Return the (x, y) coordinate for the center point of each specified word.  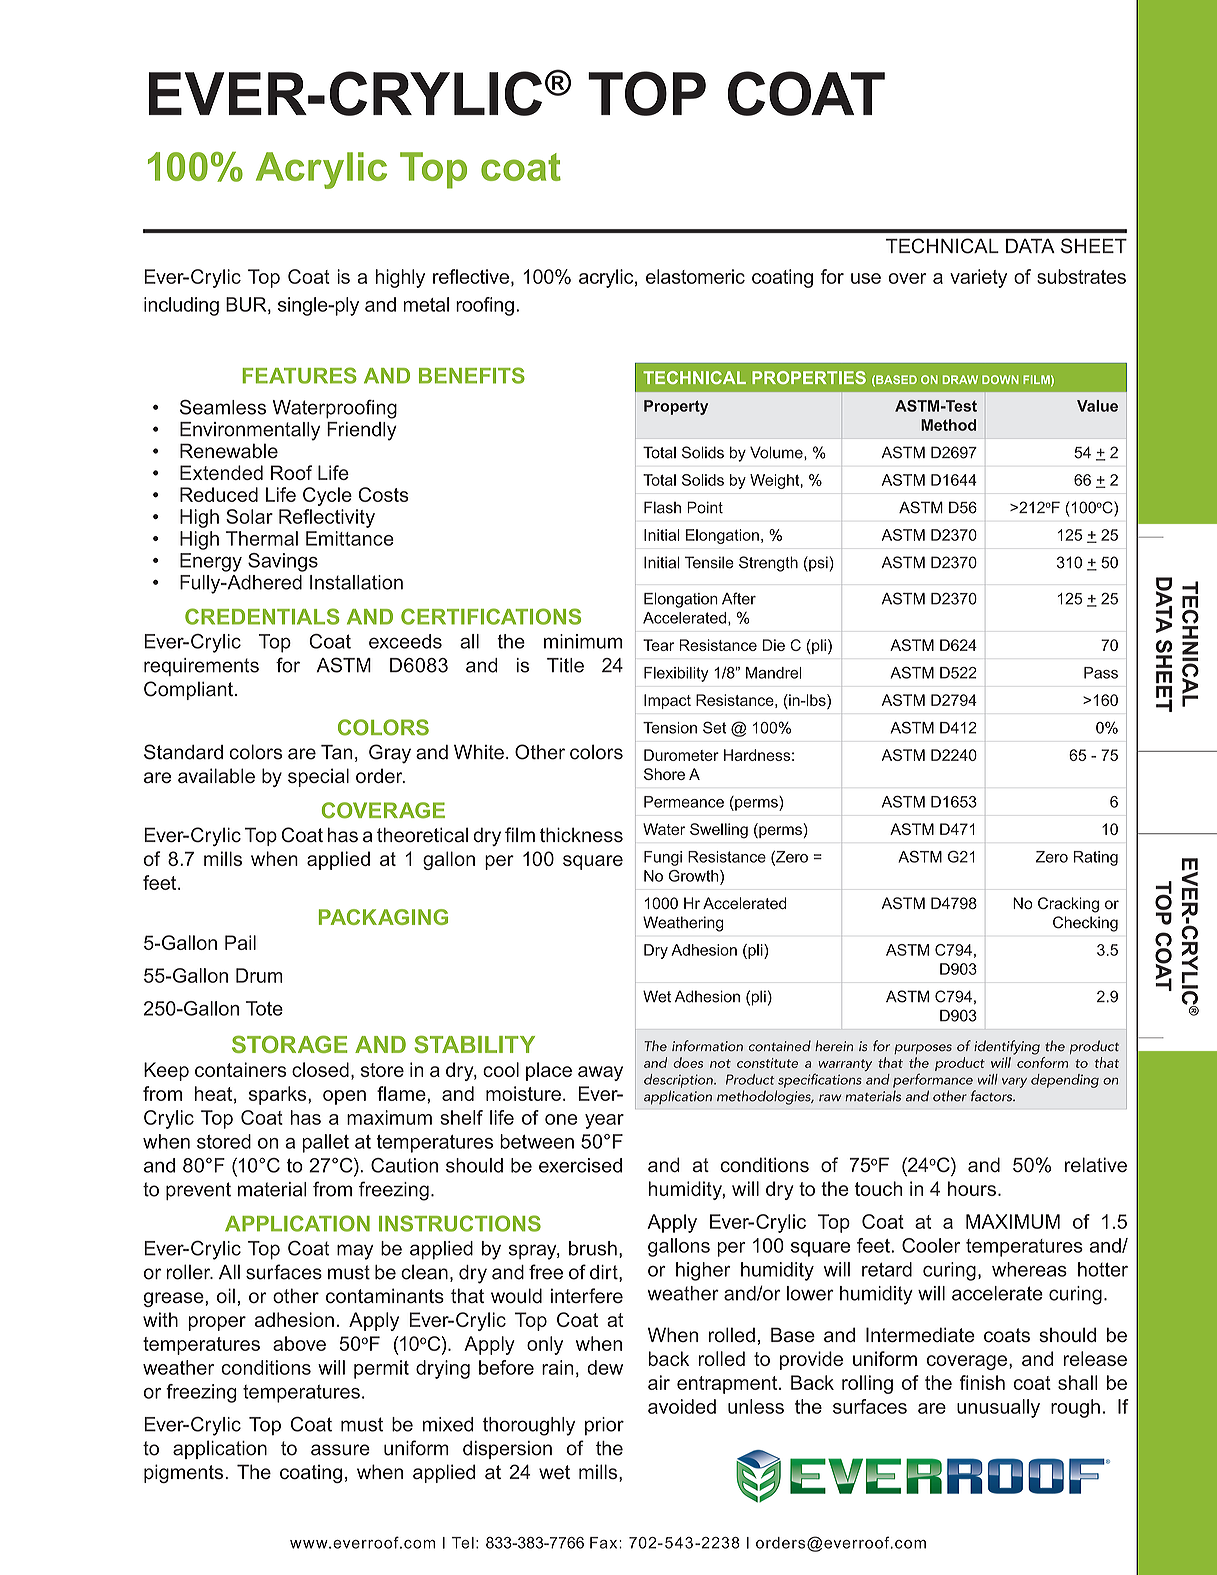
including (181, 306)
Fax (605, 1543)
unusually (998, 1408)
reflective (472, 277)
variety (978, 278)
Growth (695, 876)
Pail (240, 942)
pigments (185, 1473)
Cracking (1068, 905)
